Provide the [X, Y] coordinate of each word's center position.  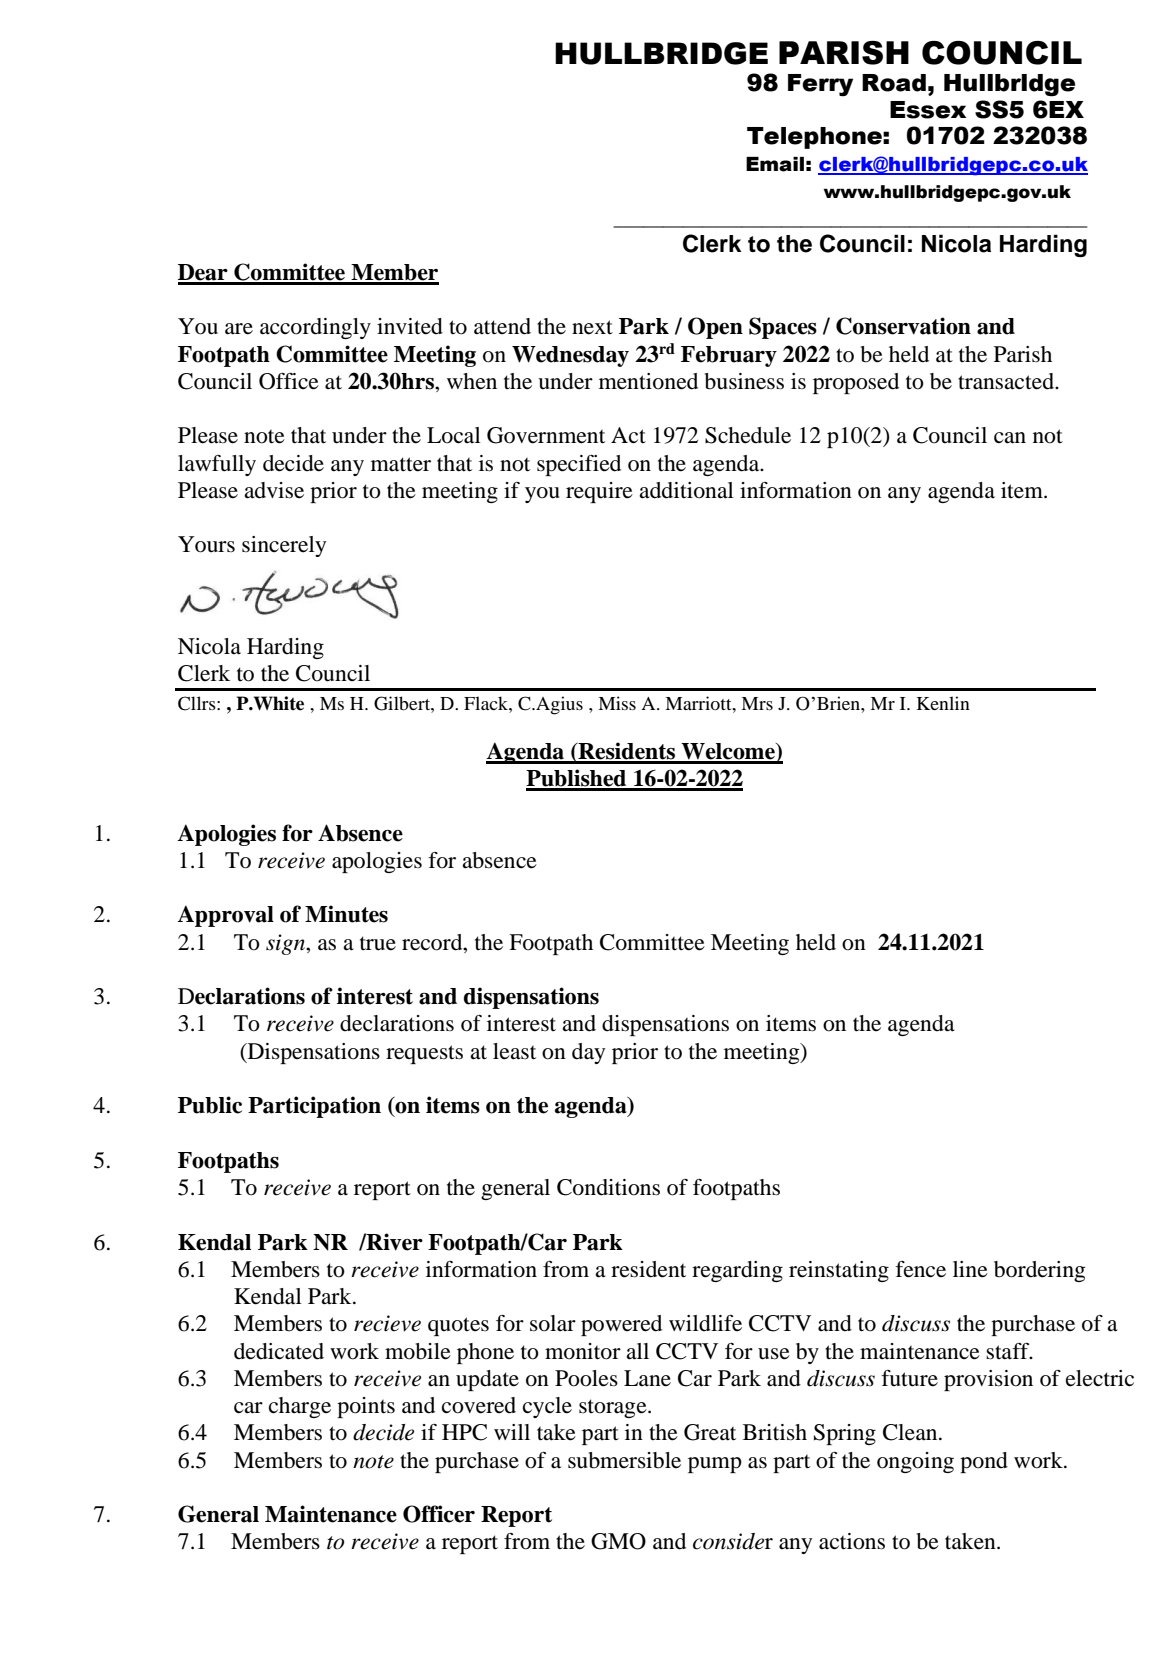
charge [300, 1407]
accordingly [315, 328]
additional [686, 490]
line [970, 1269]
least [514, 1051]
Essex [928, 110]
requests [424, 1054]
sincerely [284, 546]
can [1010, 438]
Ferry [820, 85]
